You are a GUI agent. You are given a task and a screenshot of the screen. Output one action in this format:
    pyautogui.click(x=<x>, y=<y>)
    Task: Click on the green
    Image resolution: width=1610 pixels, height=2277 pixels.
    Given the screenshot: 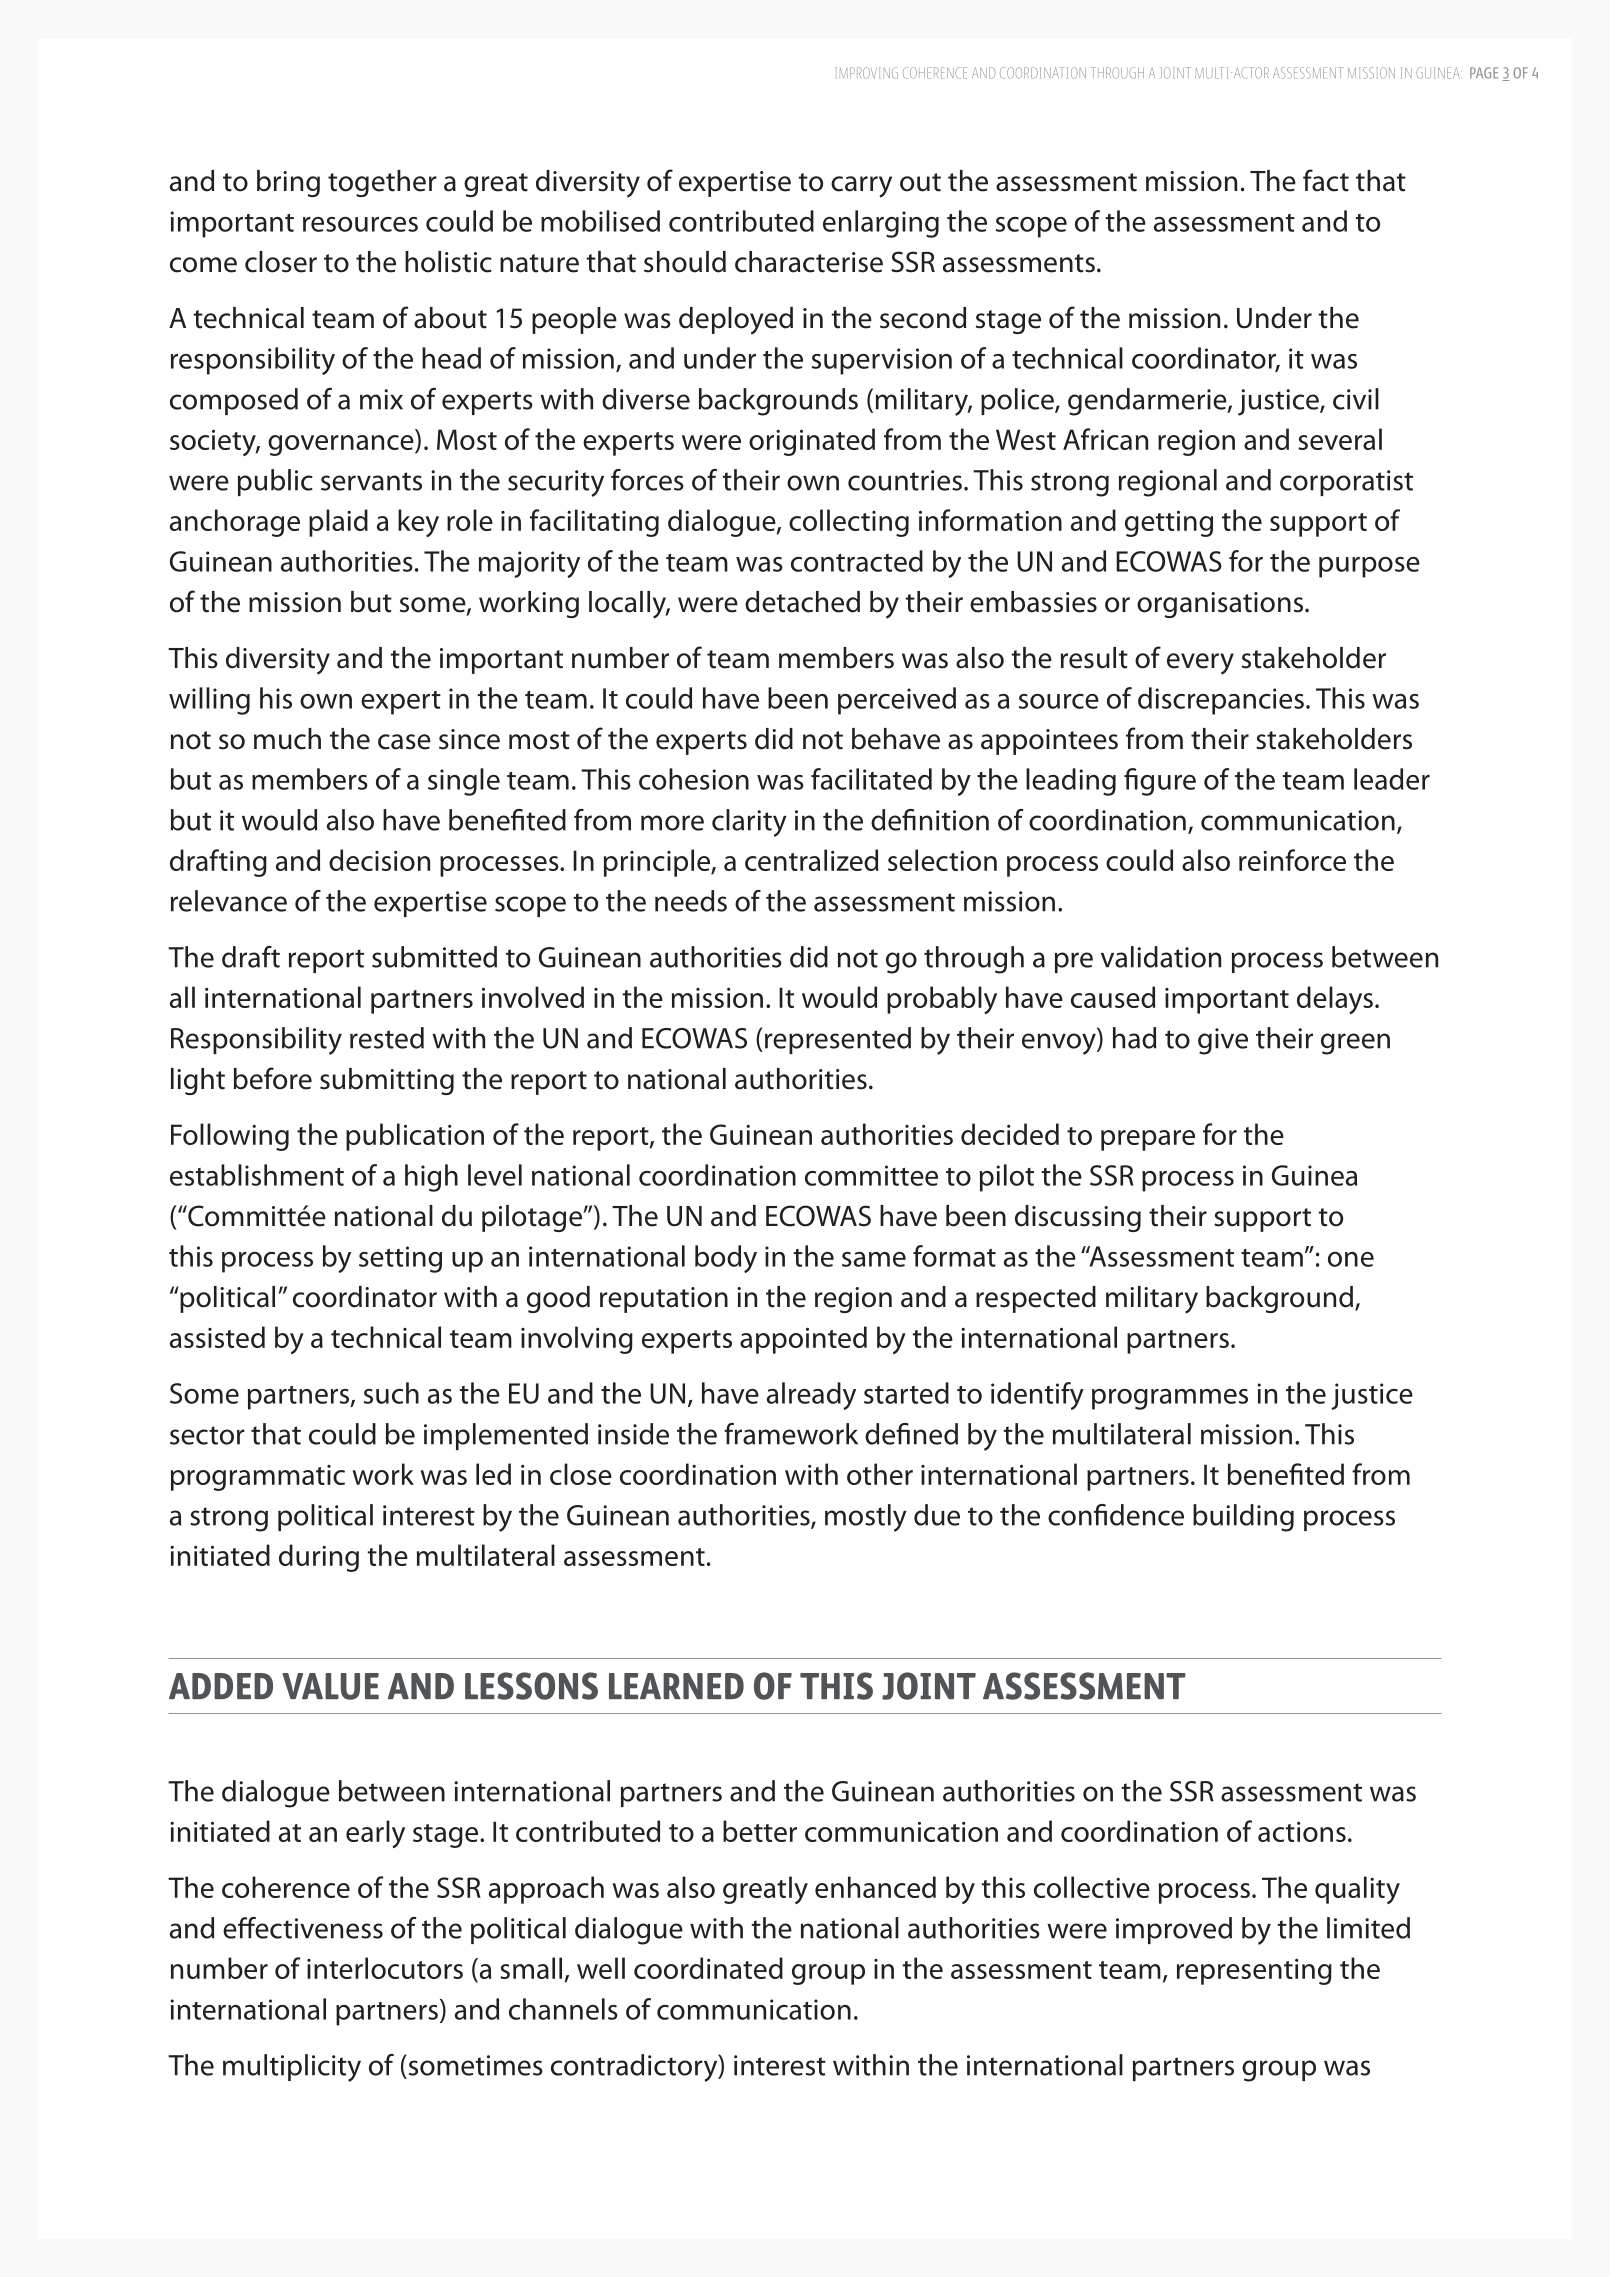 What is the action you would take?
    pyautogui.click(x=1355, y=1044)
